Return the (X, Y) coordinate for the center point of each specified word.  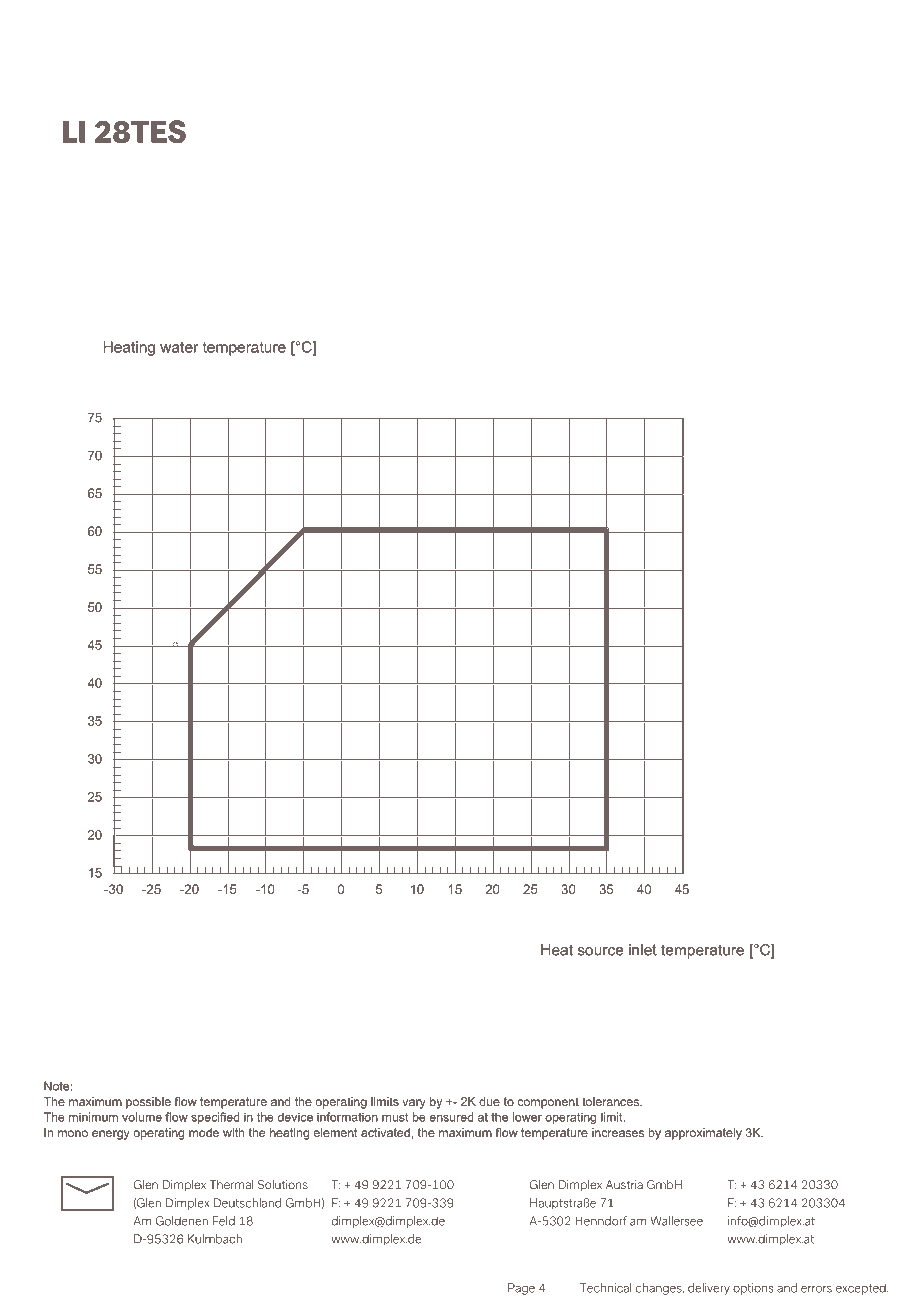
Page (521, 1289)
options (753, 1289)
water (179, 347)
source (600, 951)
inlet (643, 950)
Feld (224, 1221)
